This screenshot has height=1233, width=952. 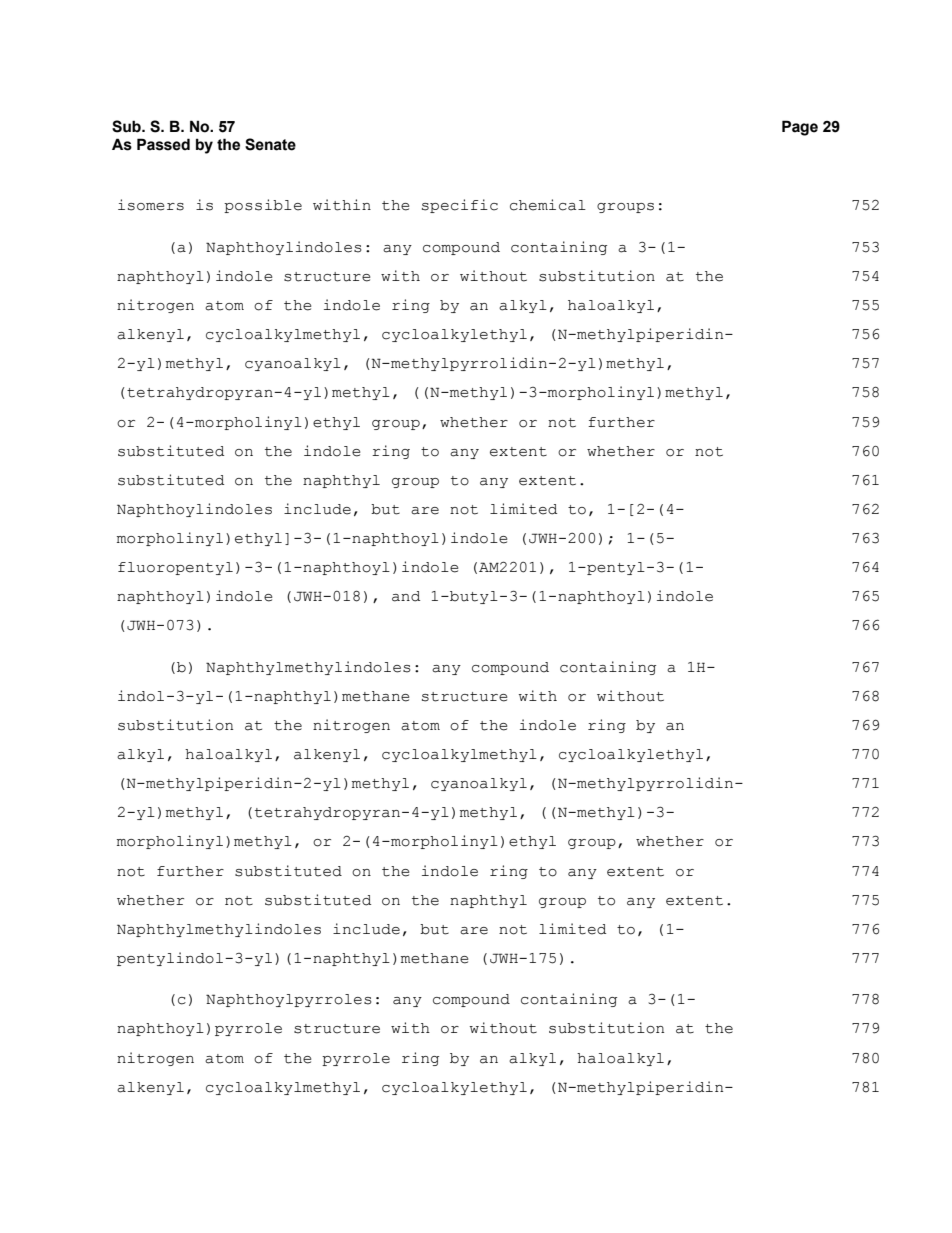 I want to click on Senate, so click(x=270, y=144).
